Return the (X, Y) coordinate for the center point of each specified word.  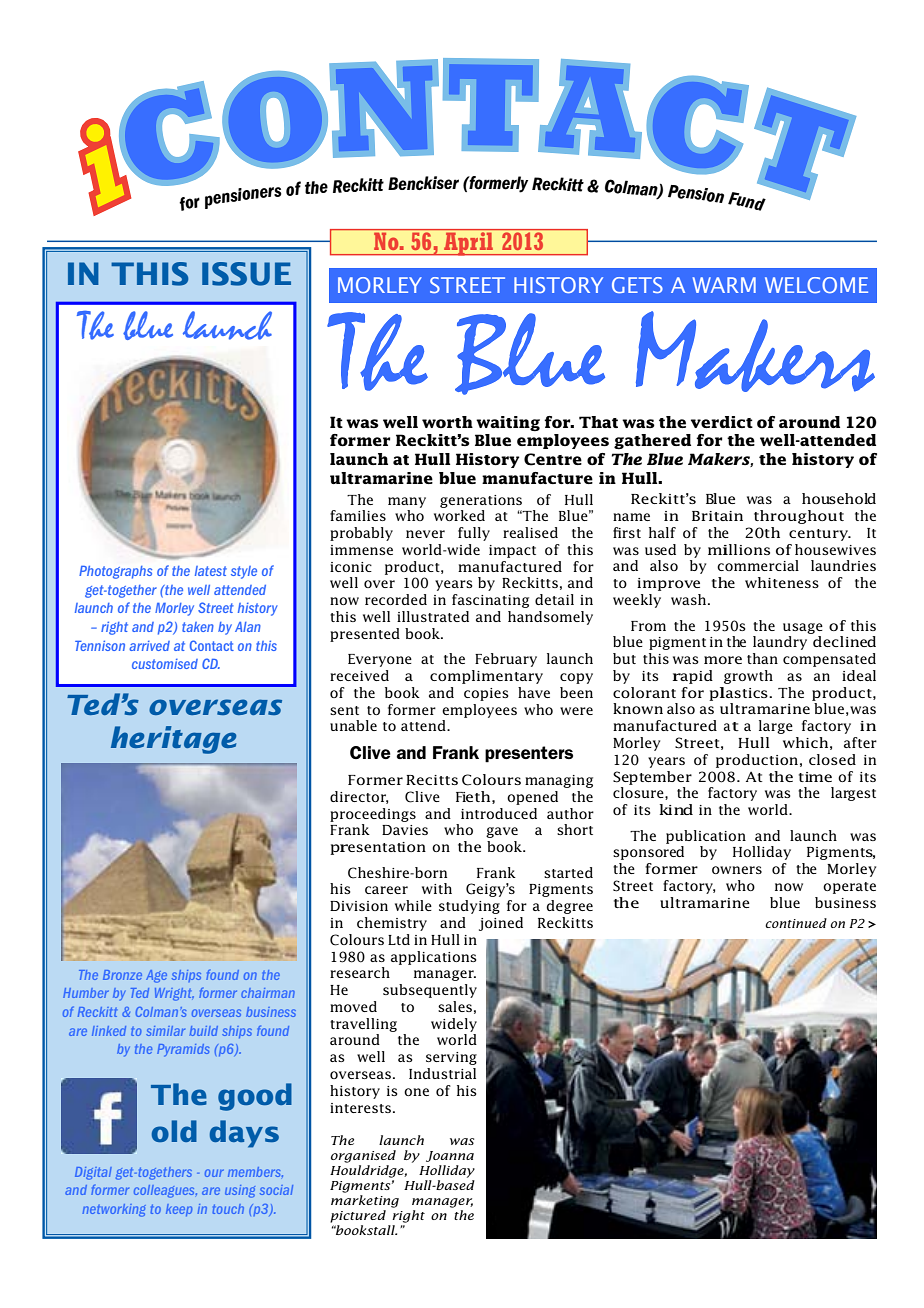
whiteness (782, 582)
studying (469, 907)
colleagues (165, 1191)
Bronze (122, 975)
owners (737, 870)
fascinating (490, 601)
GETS (637, 285)
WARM (724, 285)
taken (198, 627)
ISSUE (246, 274)
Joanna (450, 1156)
